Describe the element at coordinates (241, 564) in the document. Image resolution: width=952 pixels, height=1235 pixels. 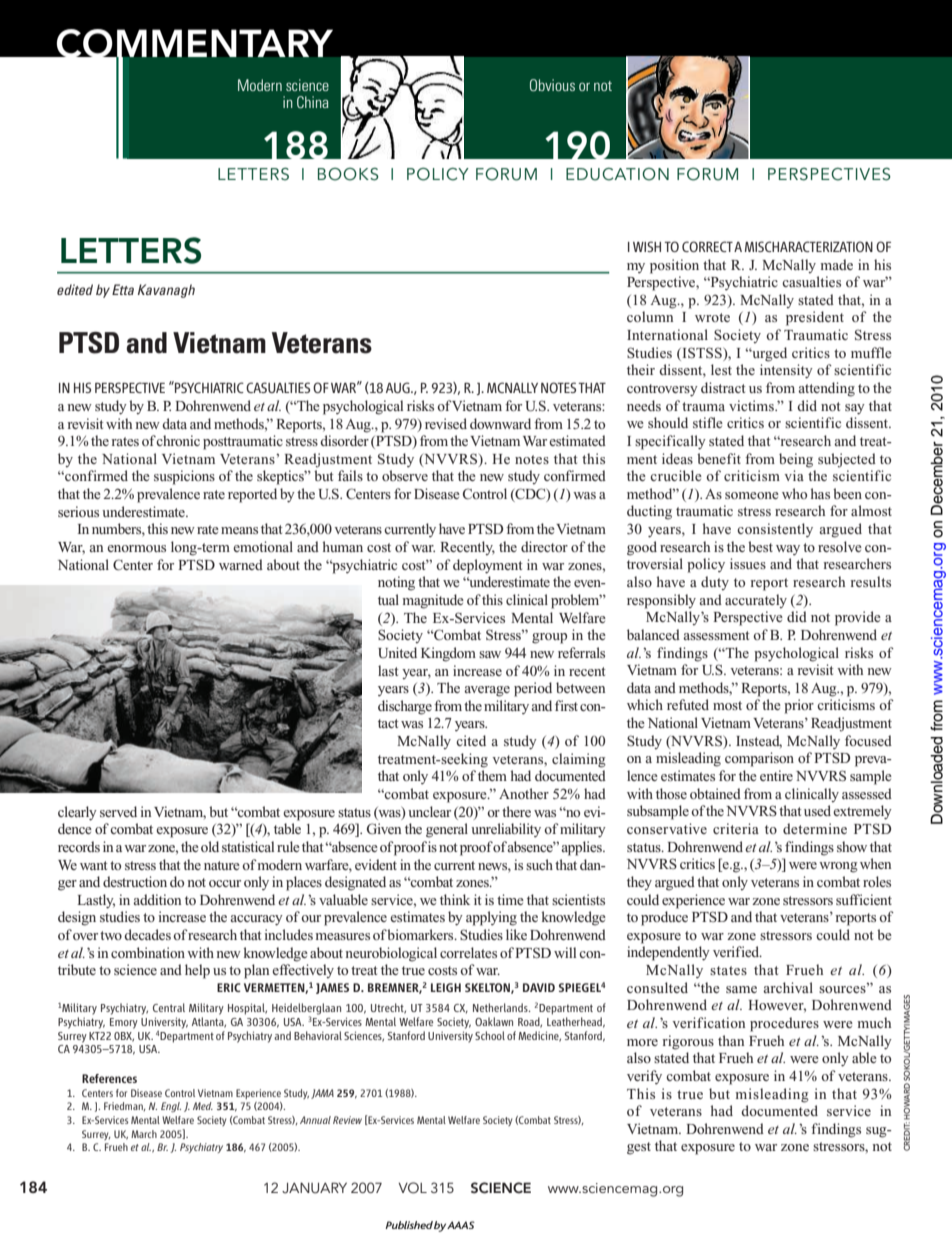
I see `warned` at that location.
